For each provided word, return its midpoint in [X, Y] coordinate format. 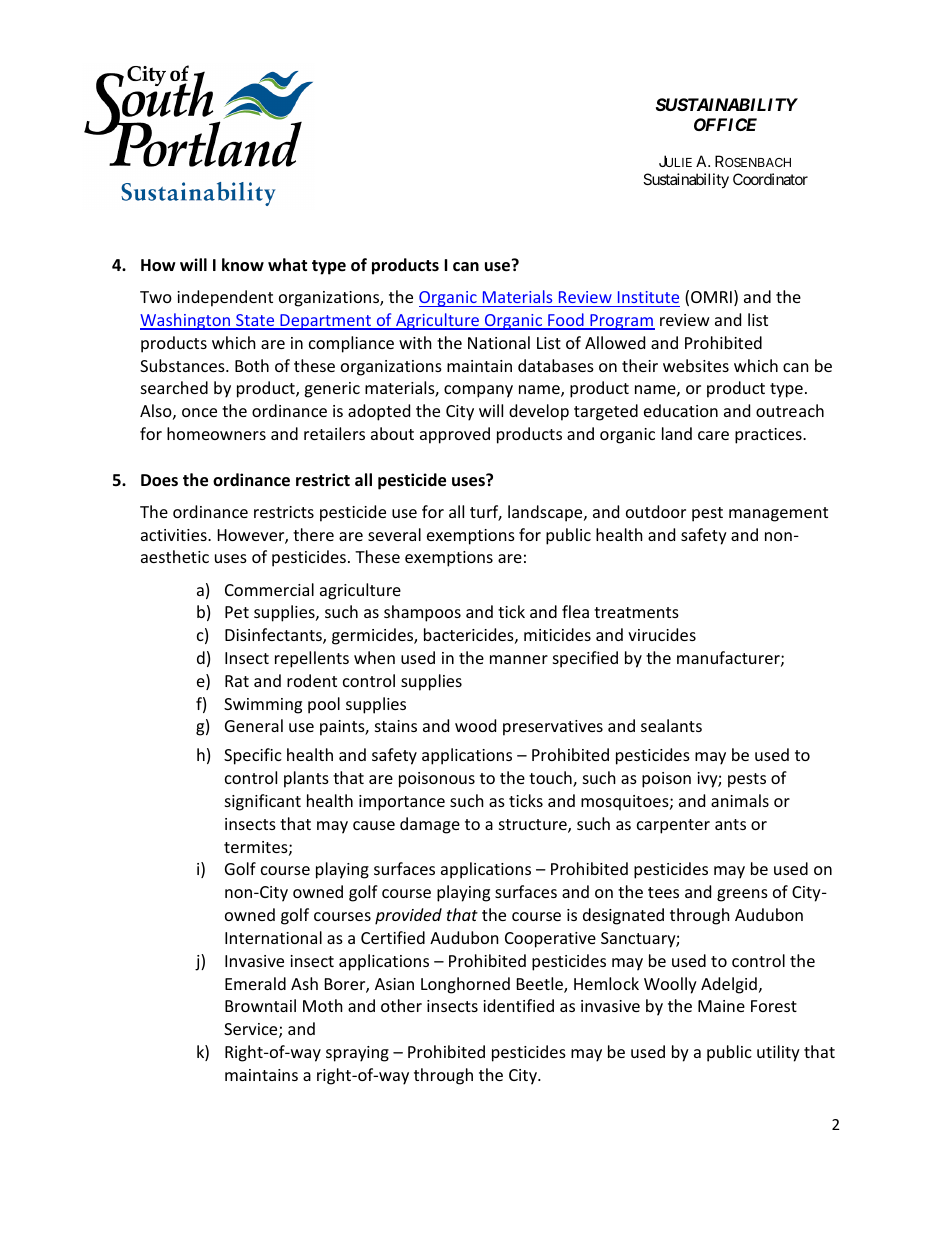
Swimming [263, 706]
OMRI [711, 297]
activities [175, 535]
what [287, 264]
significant [263, 802]
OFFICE [725, 124]
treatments [636, 612]
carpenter [673, 826]
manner [519, 659]
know [243, 265]
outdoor [656, 511]
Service [252, 1030]
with [415, 342]
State [255, 321]
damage [430, 825]
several [394, 534]
